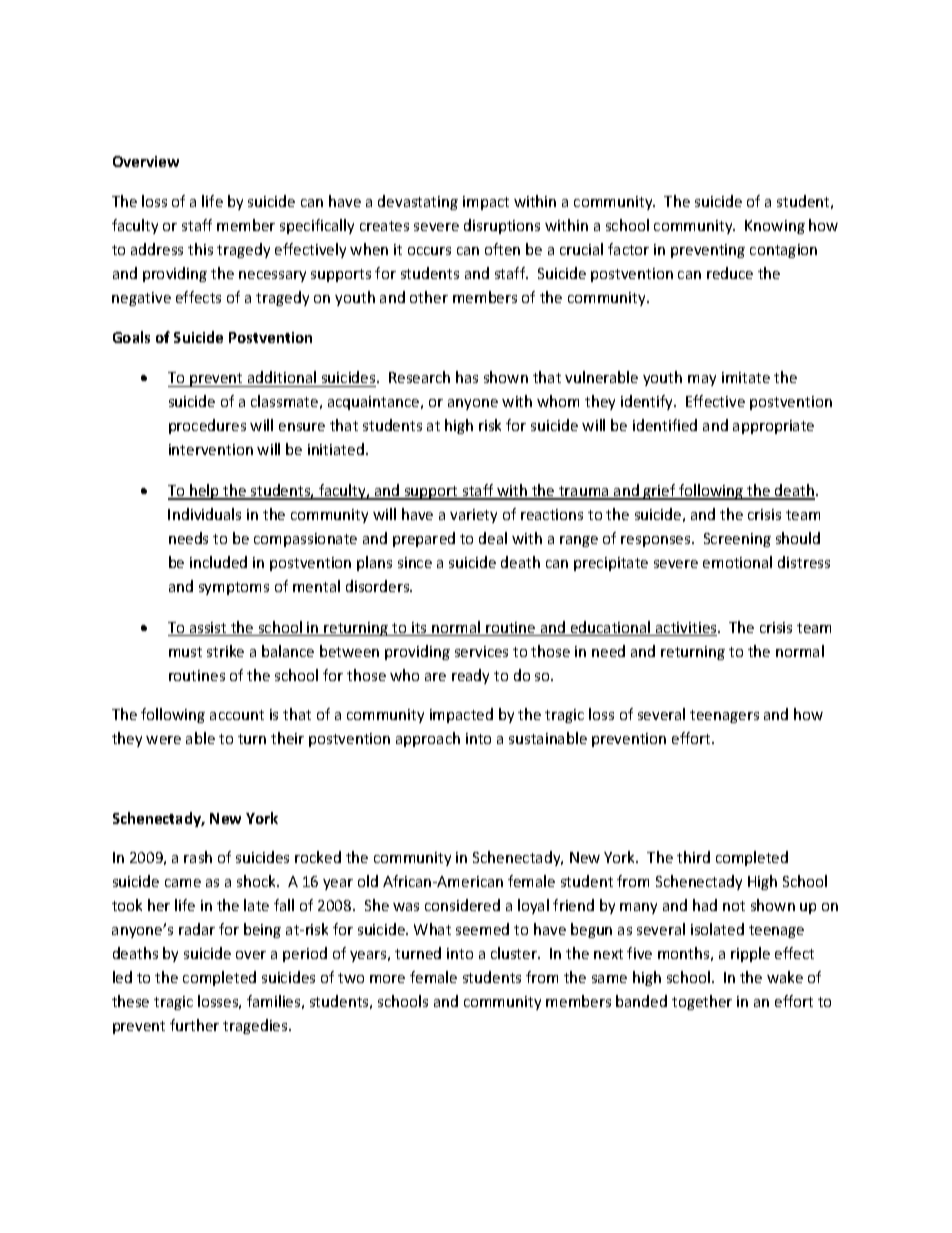  What do you see at coordinates (194, 1025) in the document?
I see `further` at bounding box center [194, 1025].
